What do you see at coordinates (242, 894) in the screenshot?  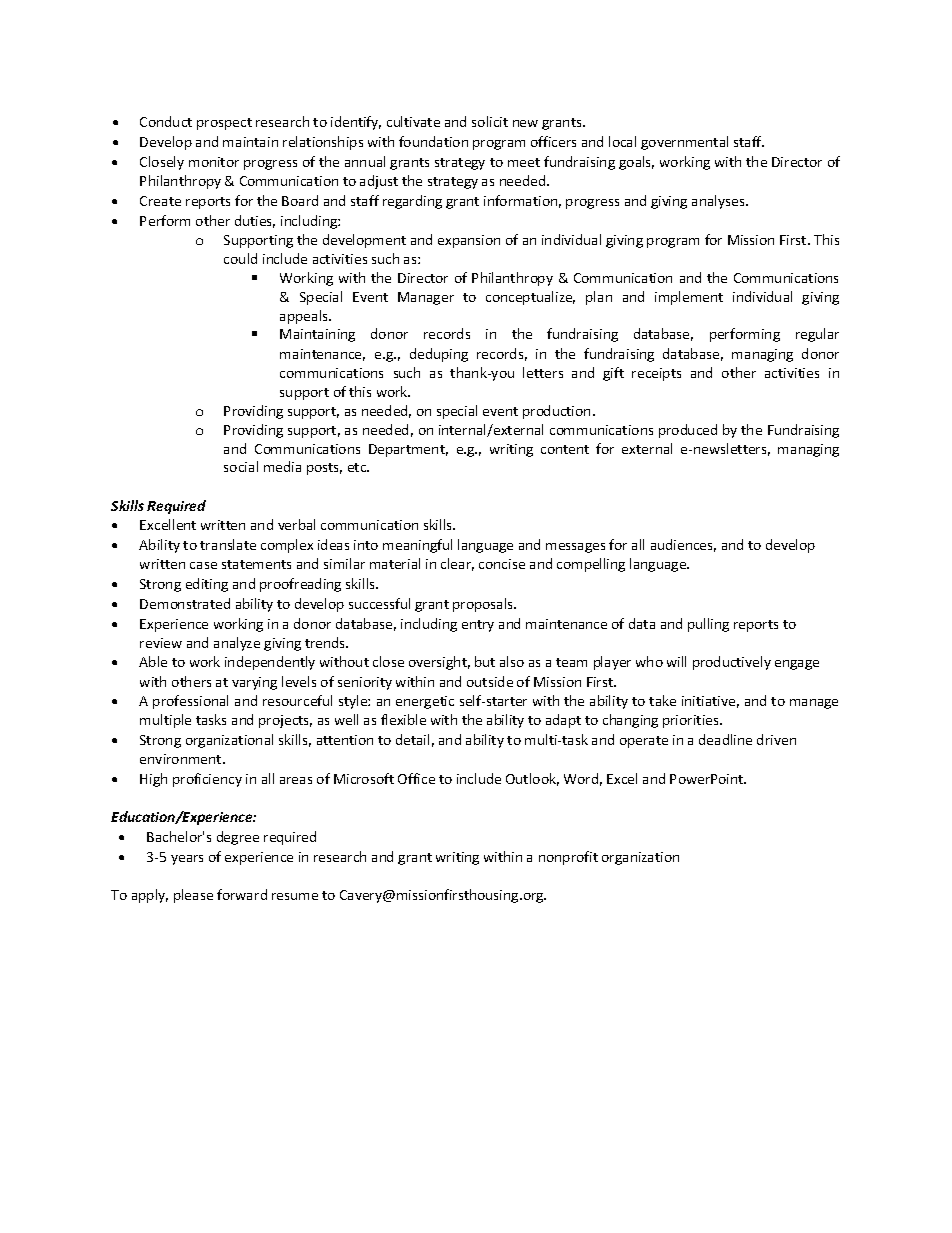 I see `forward` at bounding box center [242, 894].
